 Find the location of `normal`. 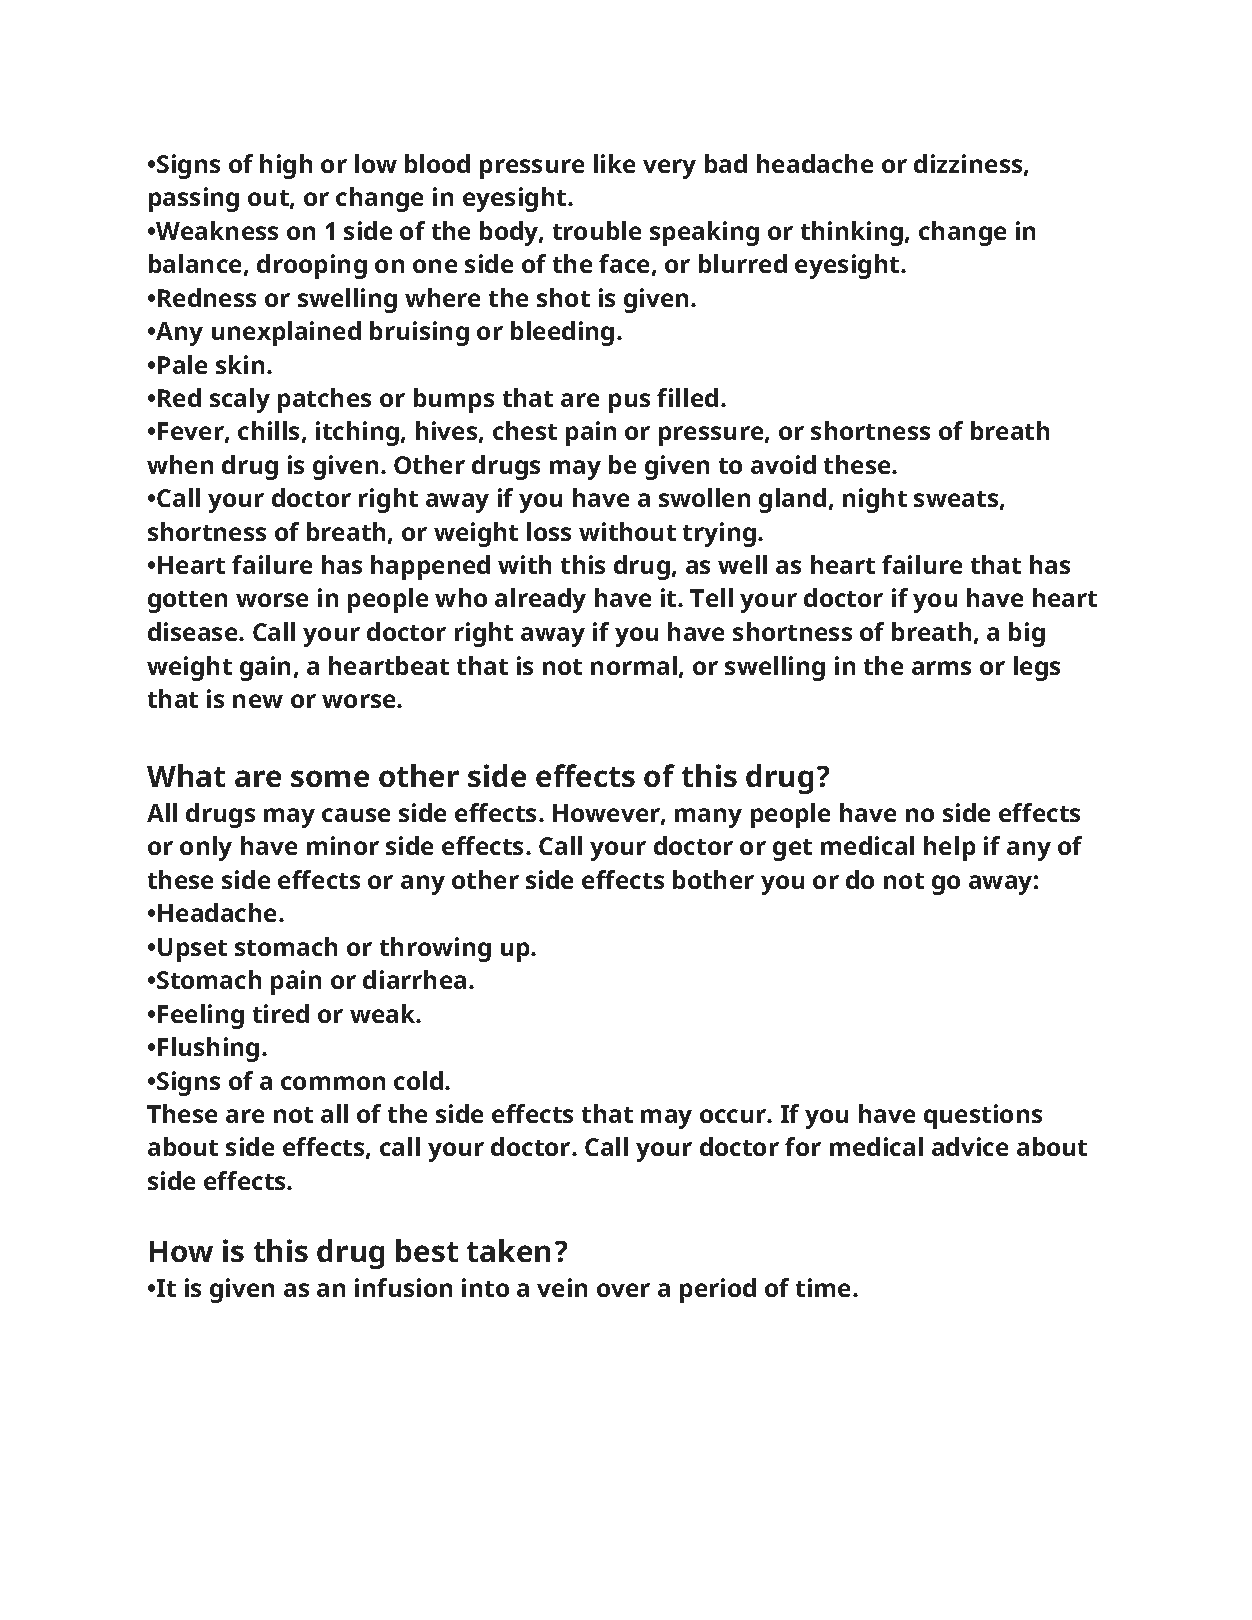

normal is located at coordinates (634, 665).
